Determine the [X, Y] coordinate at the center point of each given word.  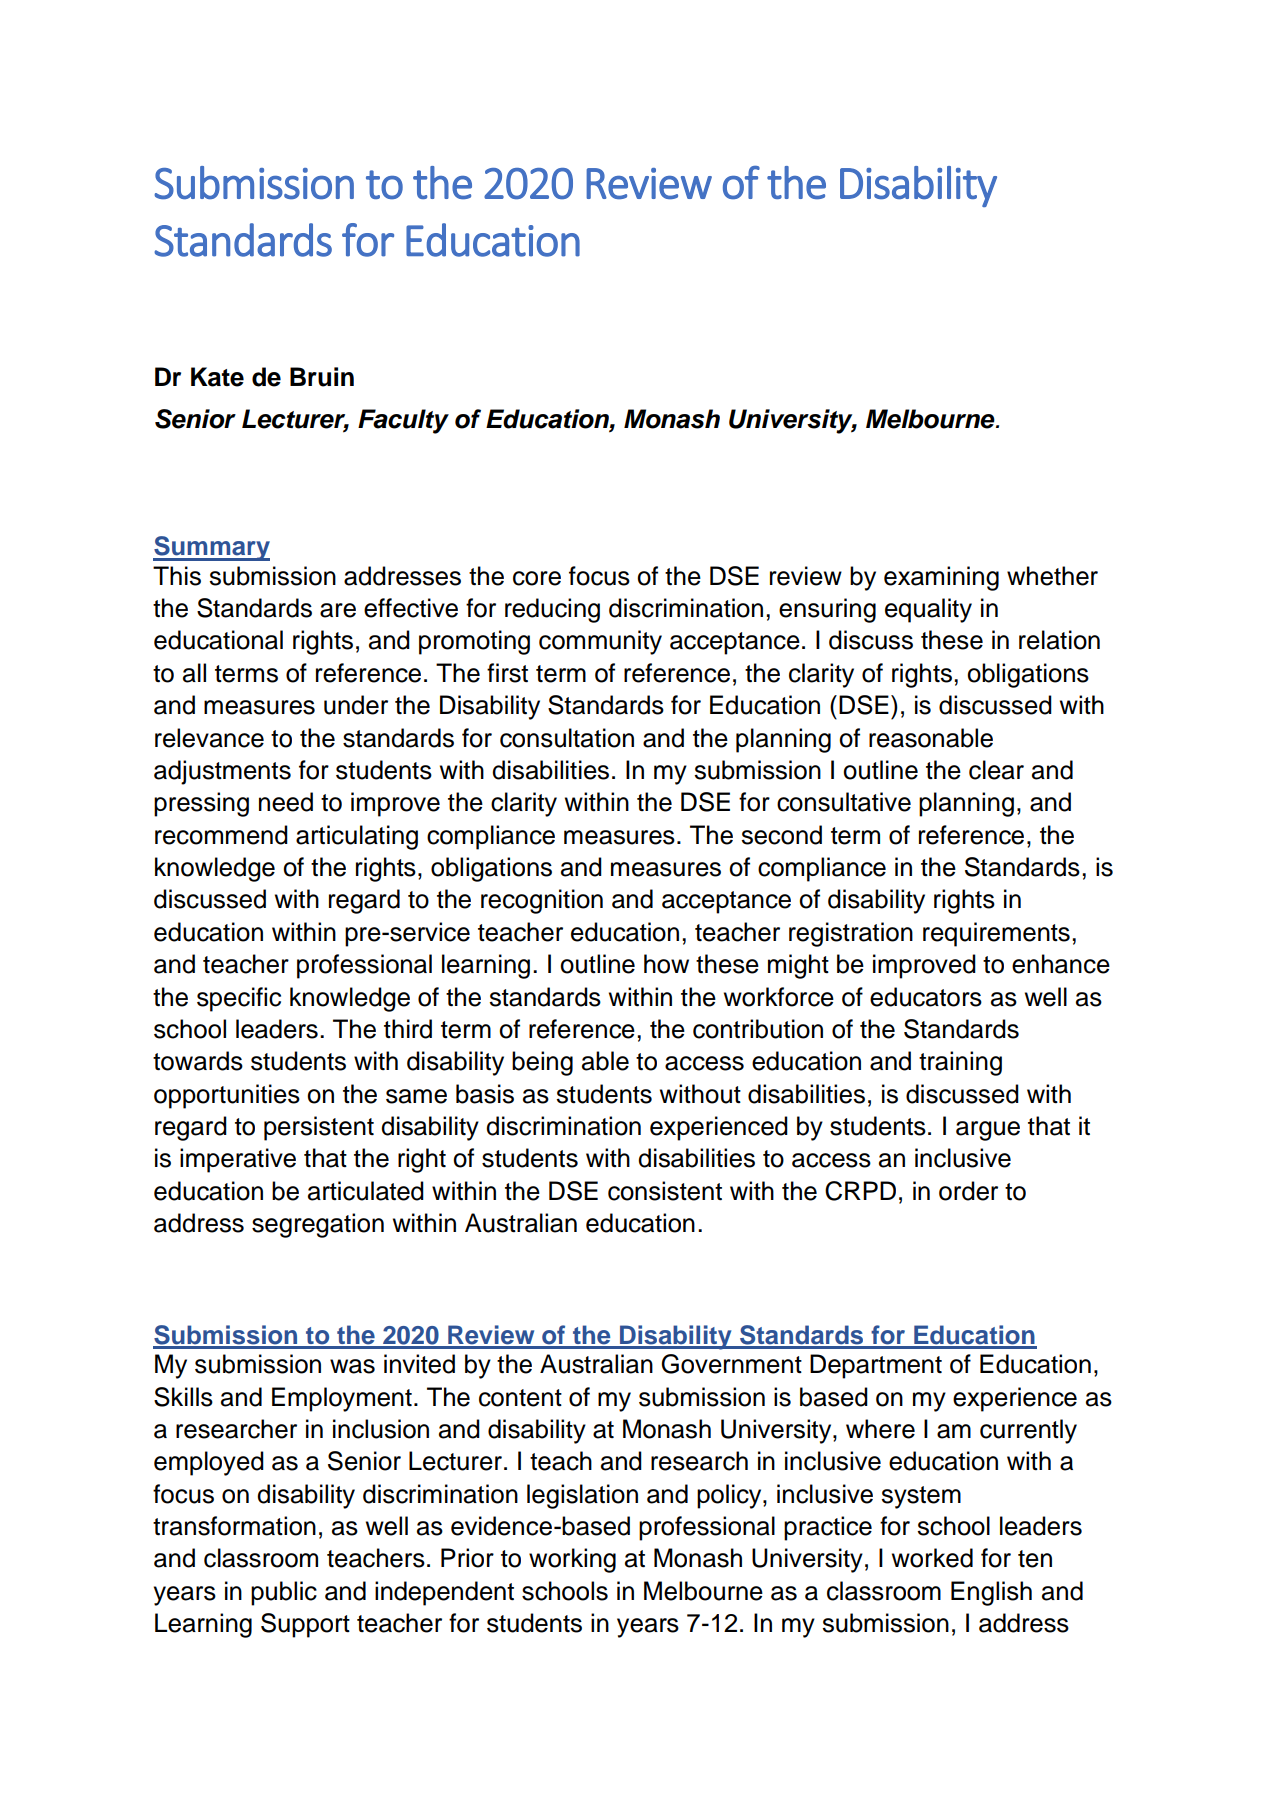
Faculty [403, 421]
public [284, 1593]
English [991, 1593]
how [666, 964]
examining [941, 578]
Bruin [322, 377]
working [572, 1560]
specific [239, 999]
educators [926, 997]
